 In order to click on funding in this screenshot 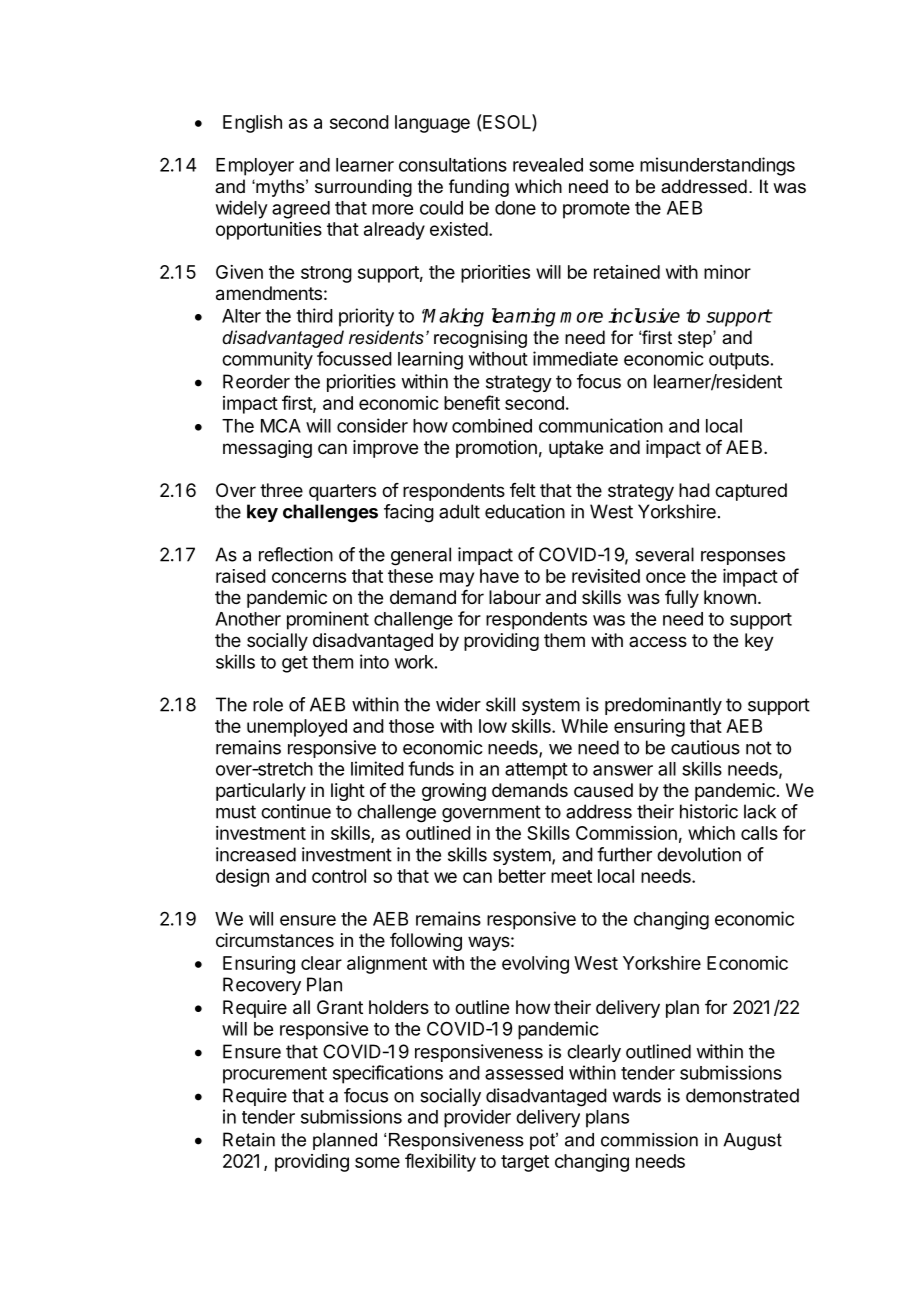, I will do `click(479, 188)`.
